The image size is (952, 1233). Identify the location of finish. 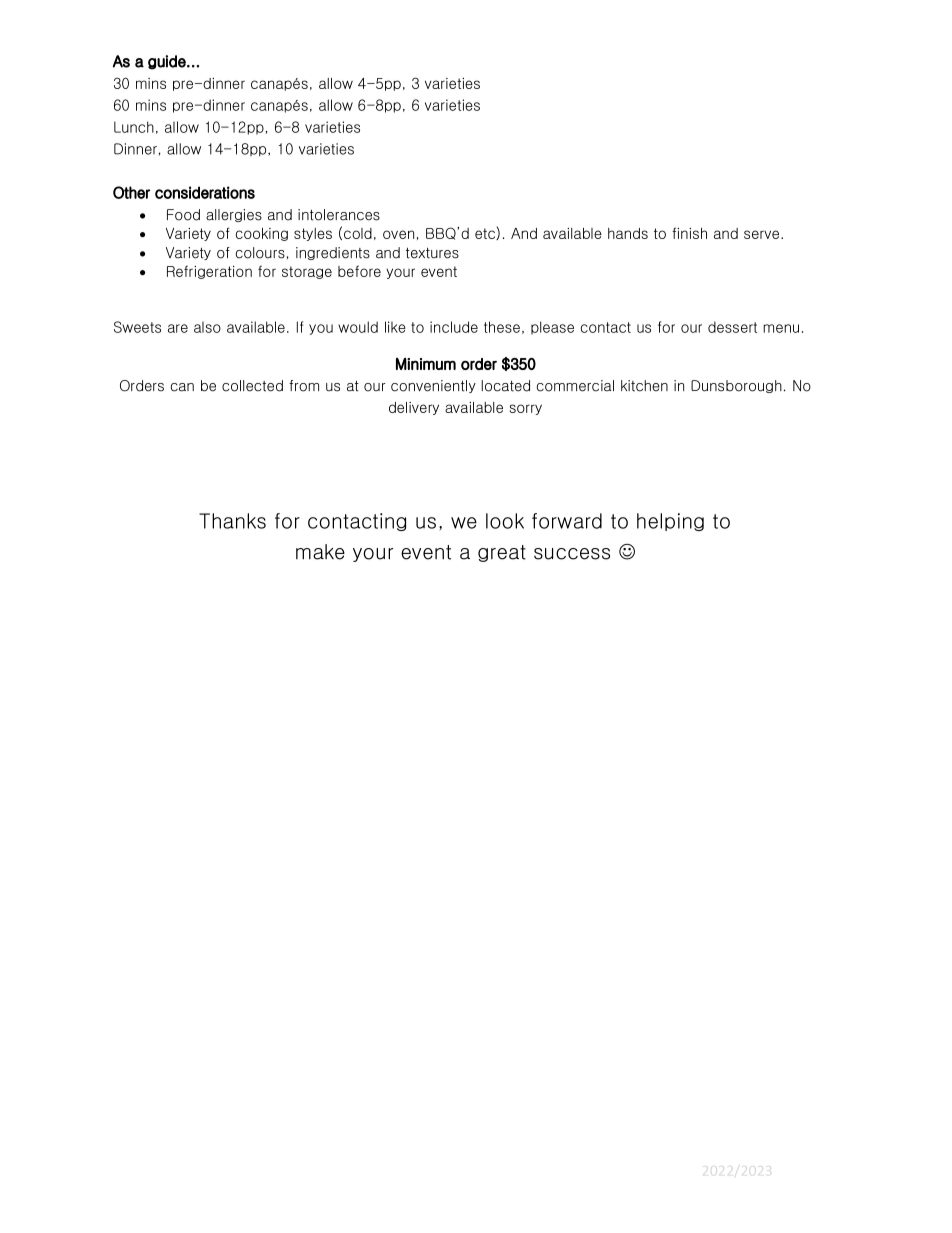
(689, 233).
